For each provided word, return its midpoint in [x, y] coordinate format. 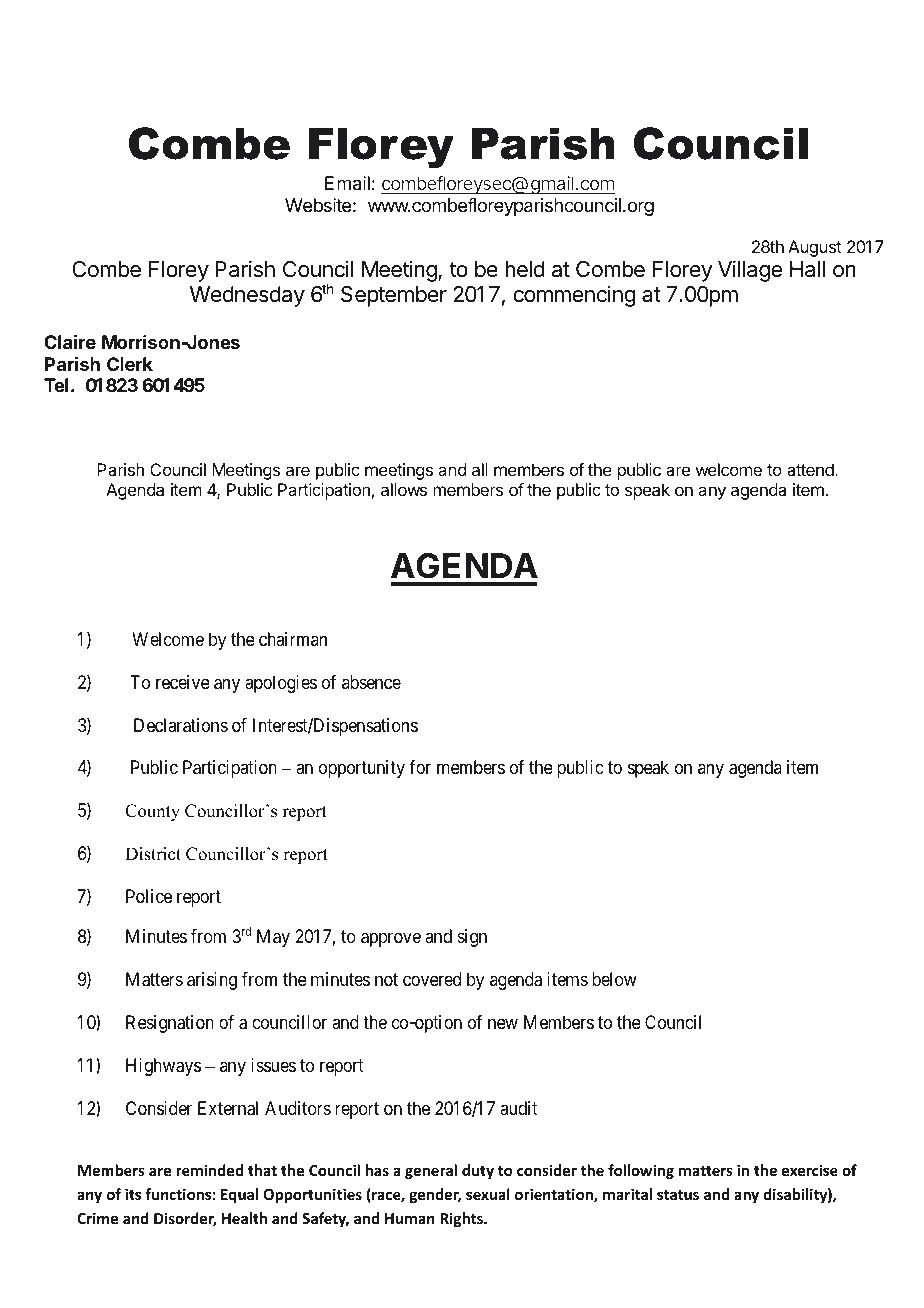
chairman [293, 639]
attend [811, 469]
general [431, 1171]
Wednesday [247, 296]
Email [347, 183]
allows [404, 489]
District [153, 854]
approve [391, 939]
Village [750, 271]
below [614, 979]
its [133, 1194]
